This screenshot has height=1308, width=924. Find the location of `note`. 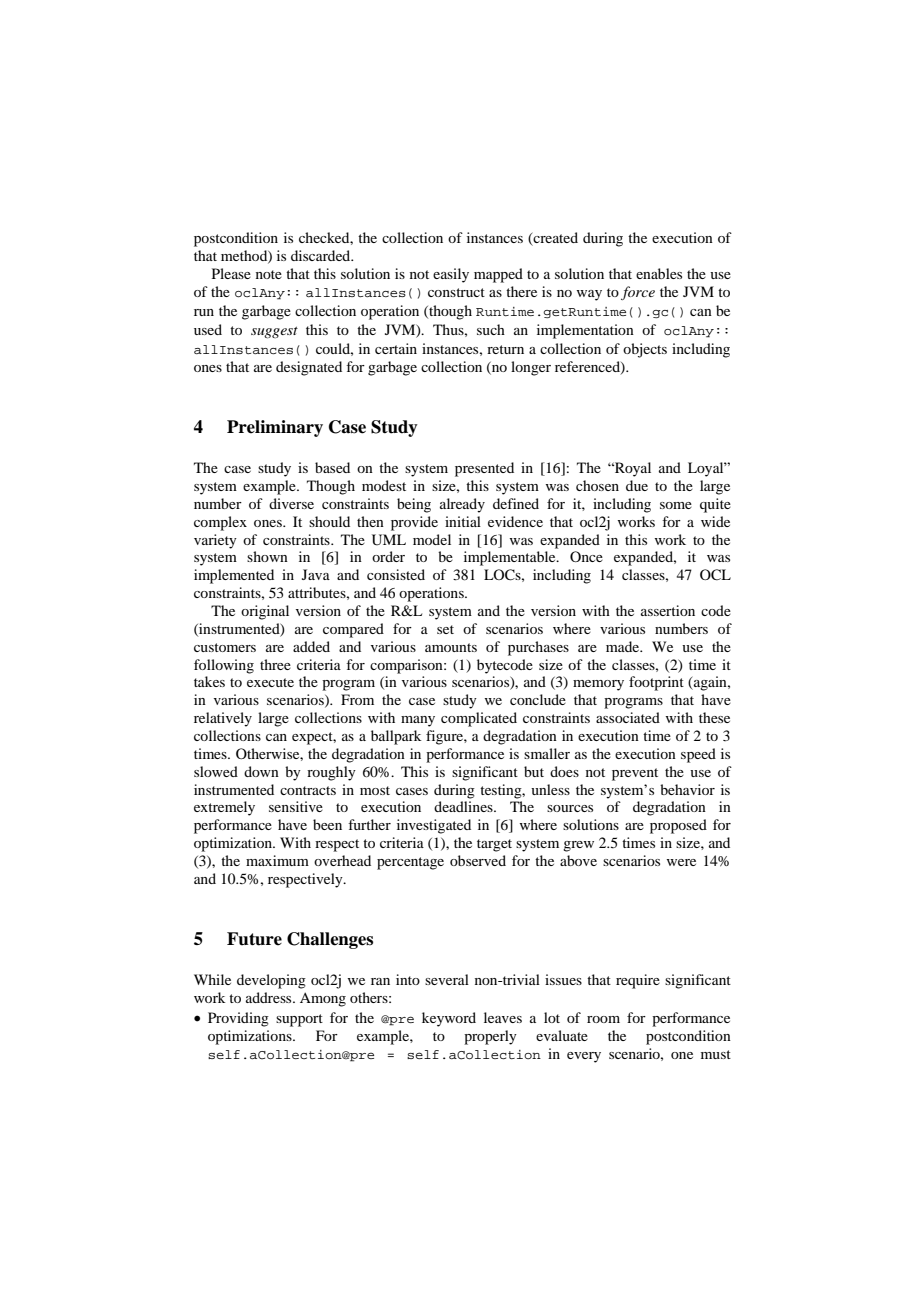

note is located at coordinates (269, 274).
